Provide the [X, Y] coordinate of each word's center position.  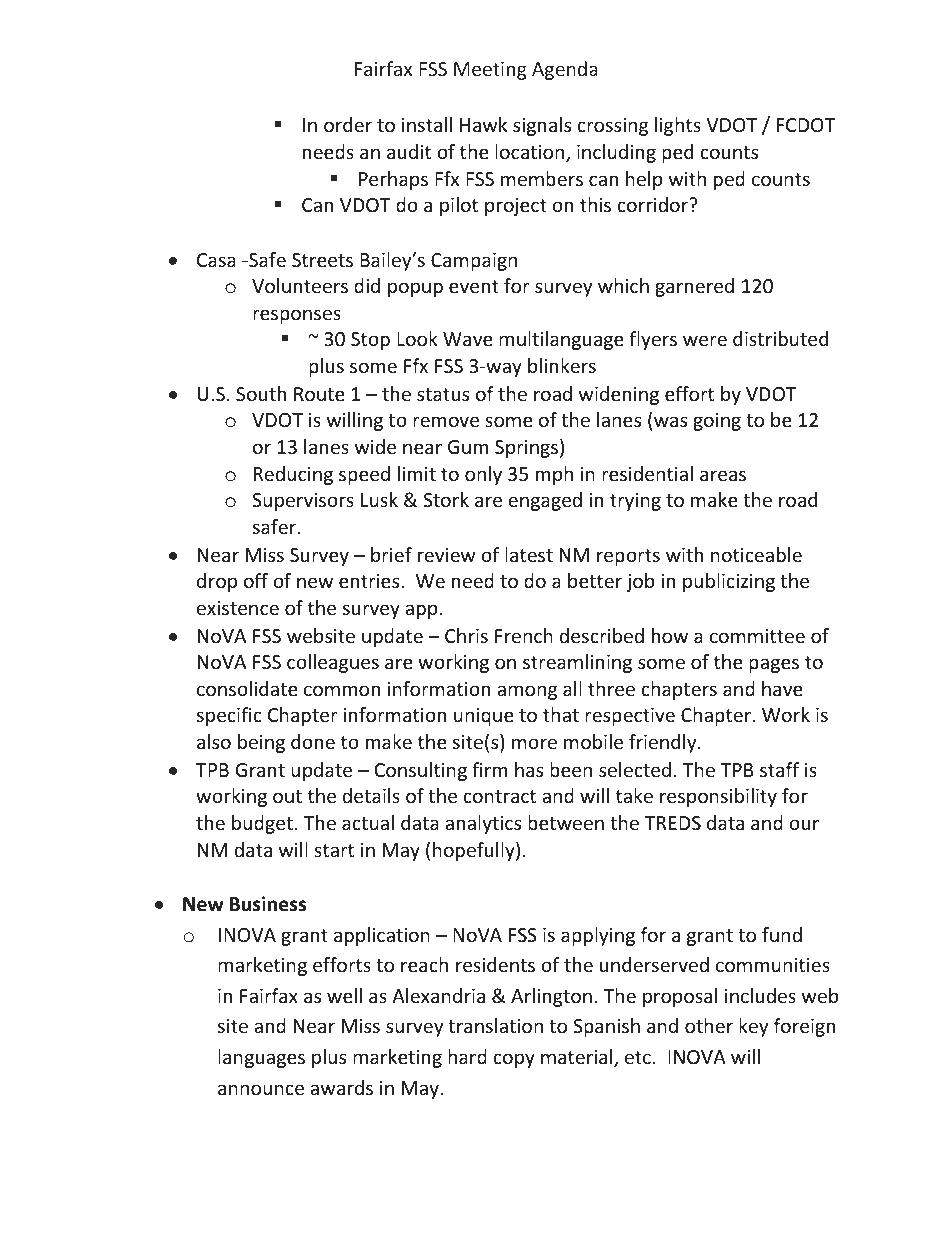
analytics [483, 824]
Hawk [483, 124]
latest [529, 554]
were [705, 340]
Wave [468, 339]
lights [678, 126]
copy [514, 1060]
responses [297, 316]
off [256, 580]
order [348, 124]
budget [262, 824]
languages [261, 1058]
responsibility [718, 797]
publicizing [729, 582]
